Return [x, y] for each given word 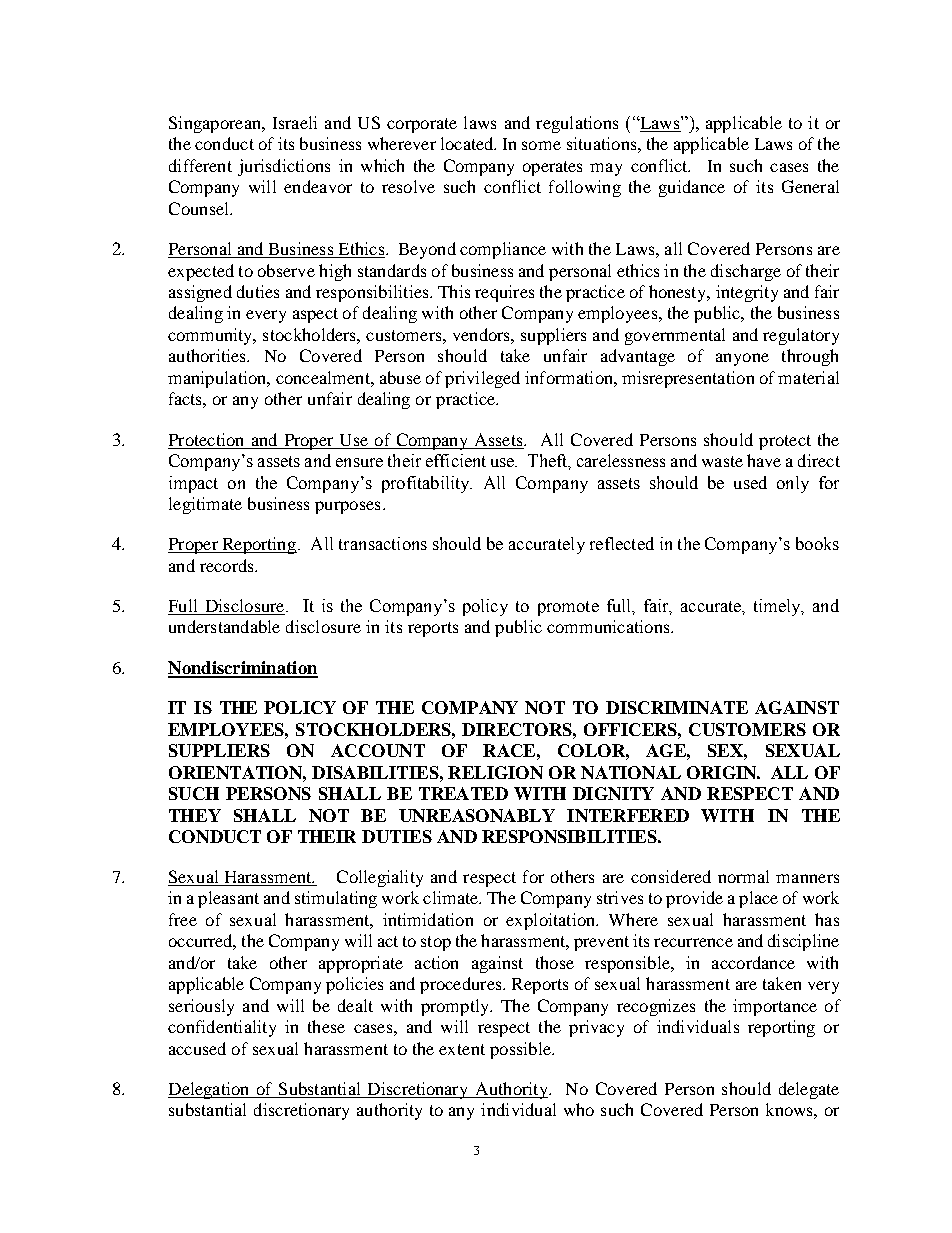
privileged [482, 379]
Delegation [210, 1090]
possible [521, 1050]
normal [743, 876]
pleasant [228, 899]
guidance [692, 188]
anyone [742, 359]
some [541, 145]
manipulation [218, 379]
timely [779, 607]
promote [568, 608]
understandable [224, 626]
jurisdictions [284, 167]
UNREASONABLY [477, 815]
